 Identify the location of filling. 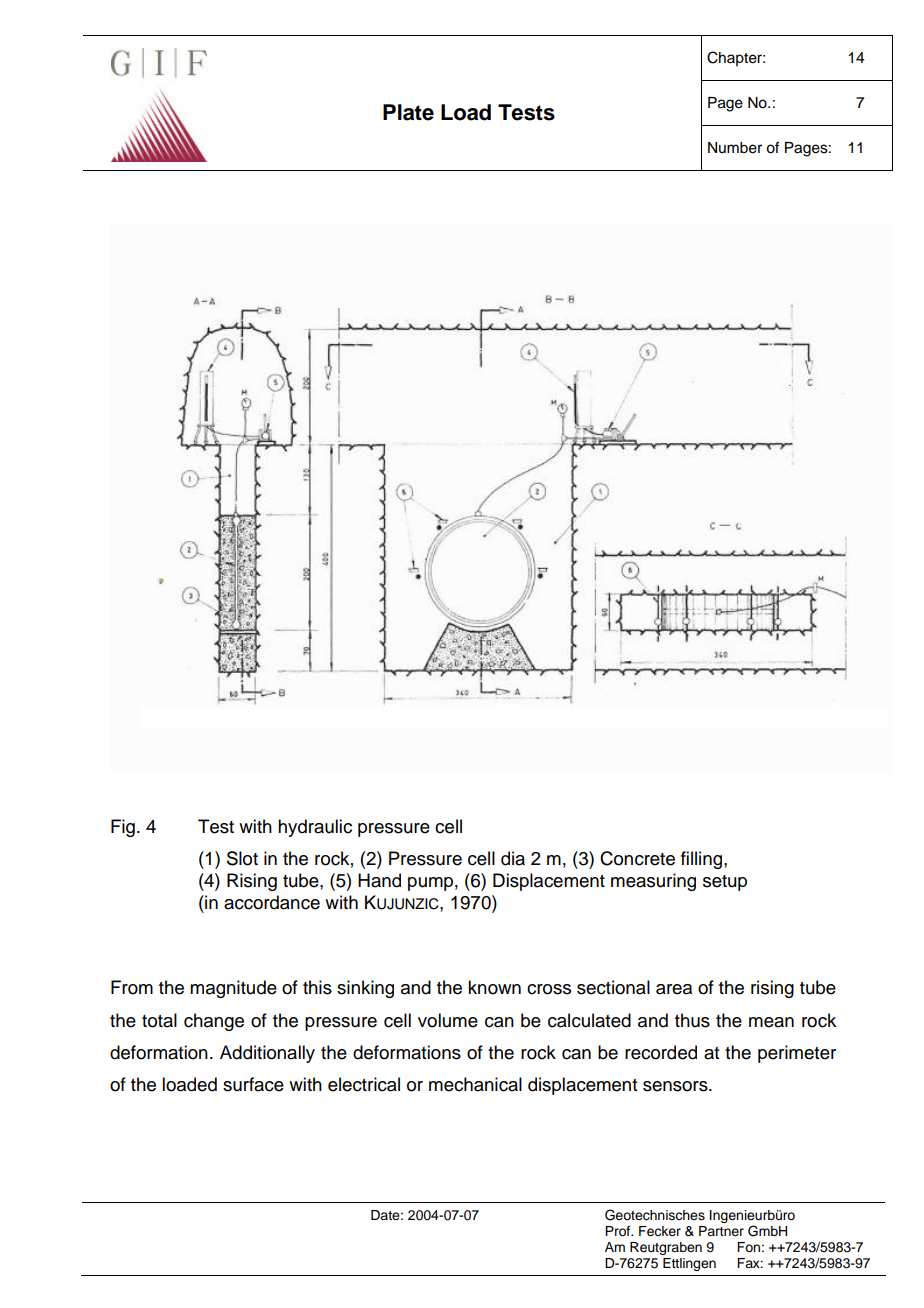
(703, 860).
